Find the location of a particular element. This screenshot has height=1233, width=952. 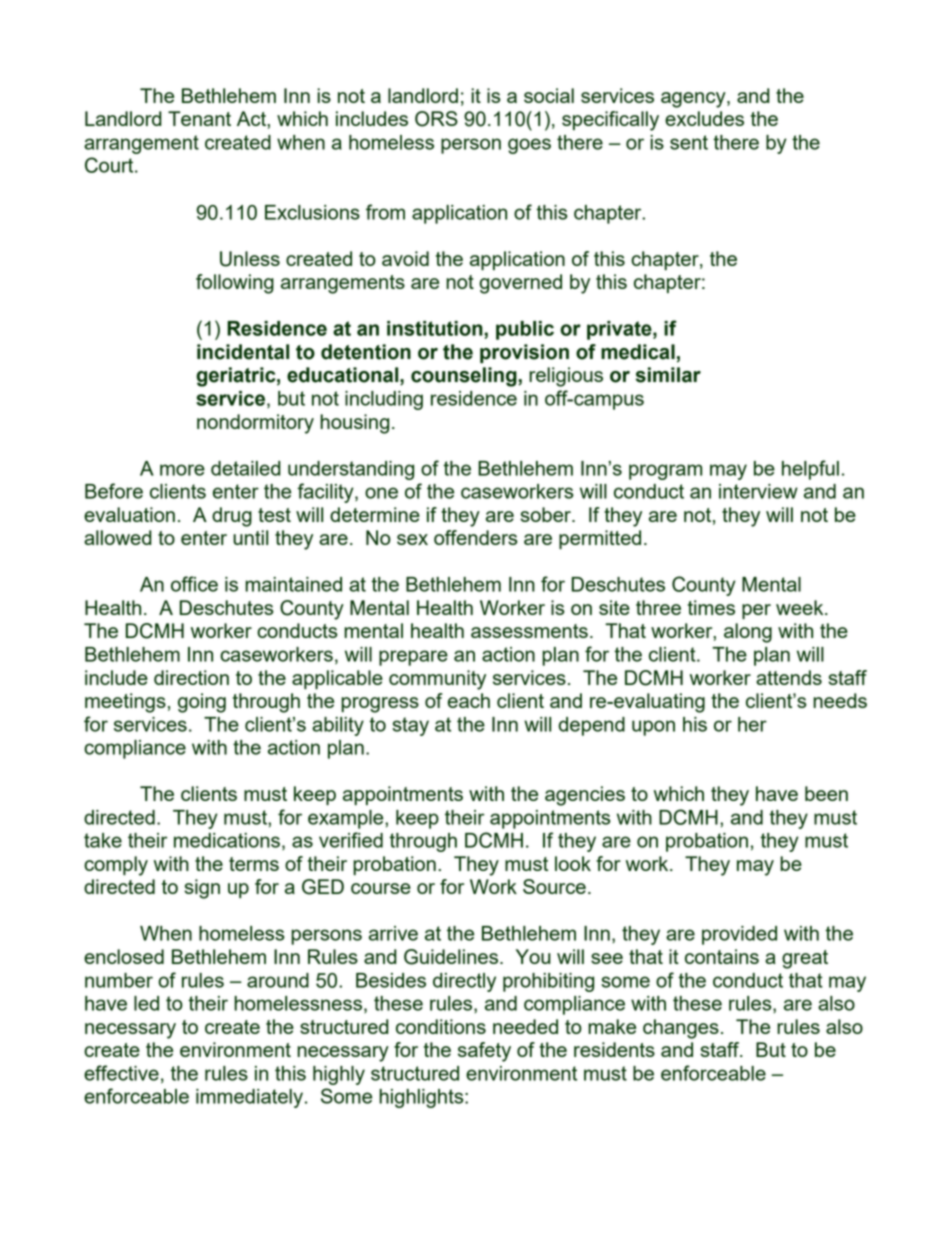

times is located at coordinates (711, 607).
